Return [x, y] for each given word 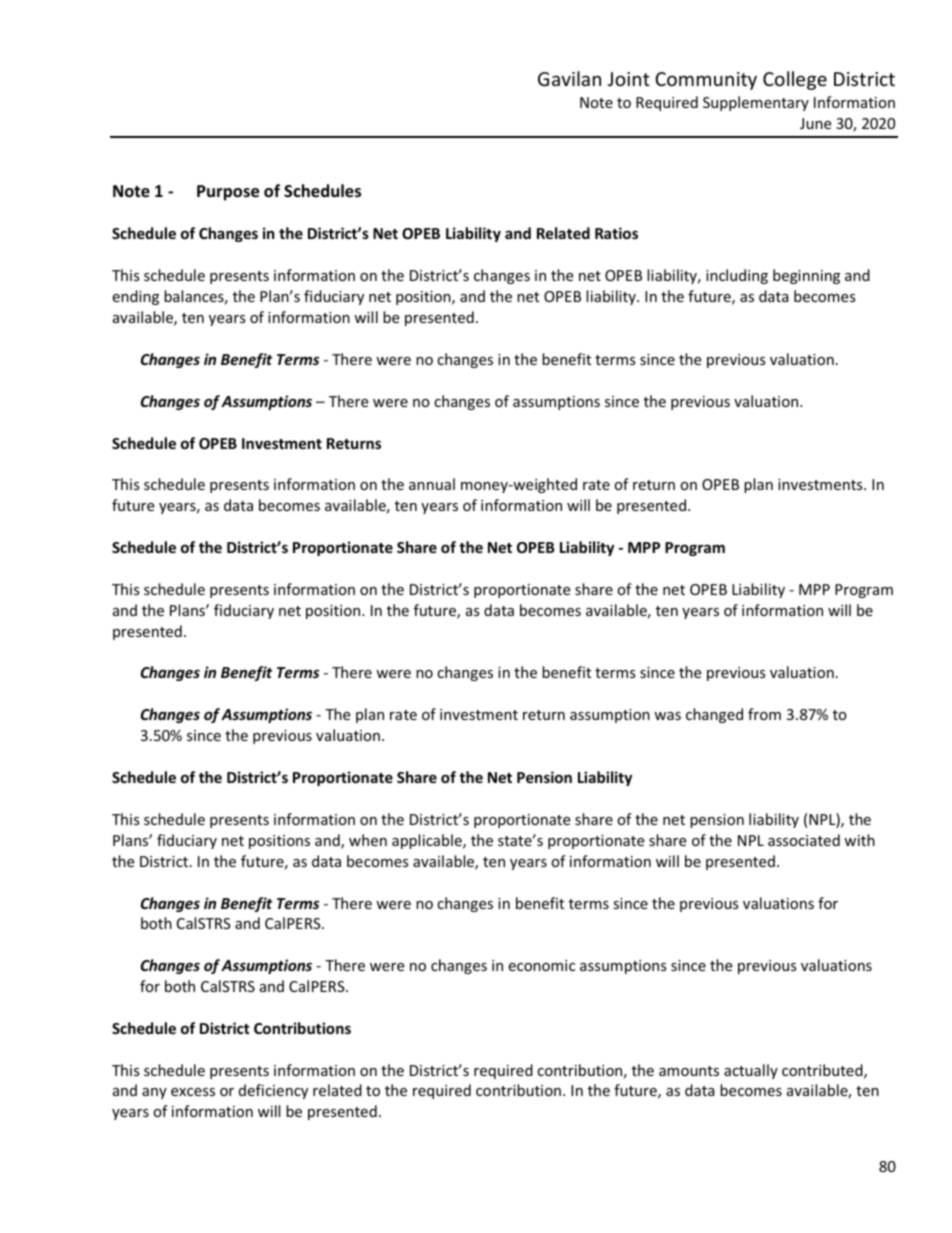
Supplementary [756, 103]
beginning [806, 276]
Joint [629, 79]
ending [135, 297]
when [368, 840]
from [764, 714]
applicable [428, 841]
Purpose [228, 193]
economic [541, 965]
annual [432, 484]
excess [193, 1092]
